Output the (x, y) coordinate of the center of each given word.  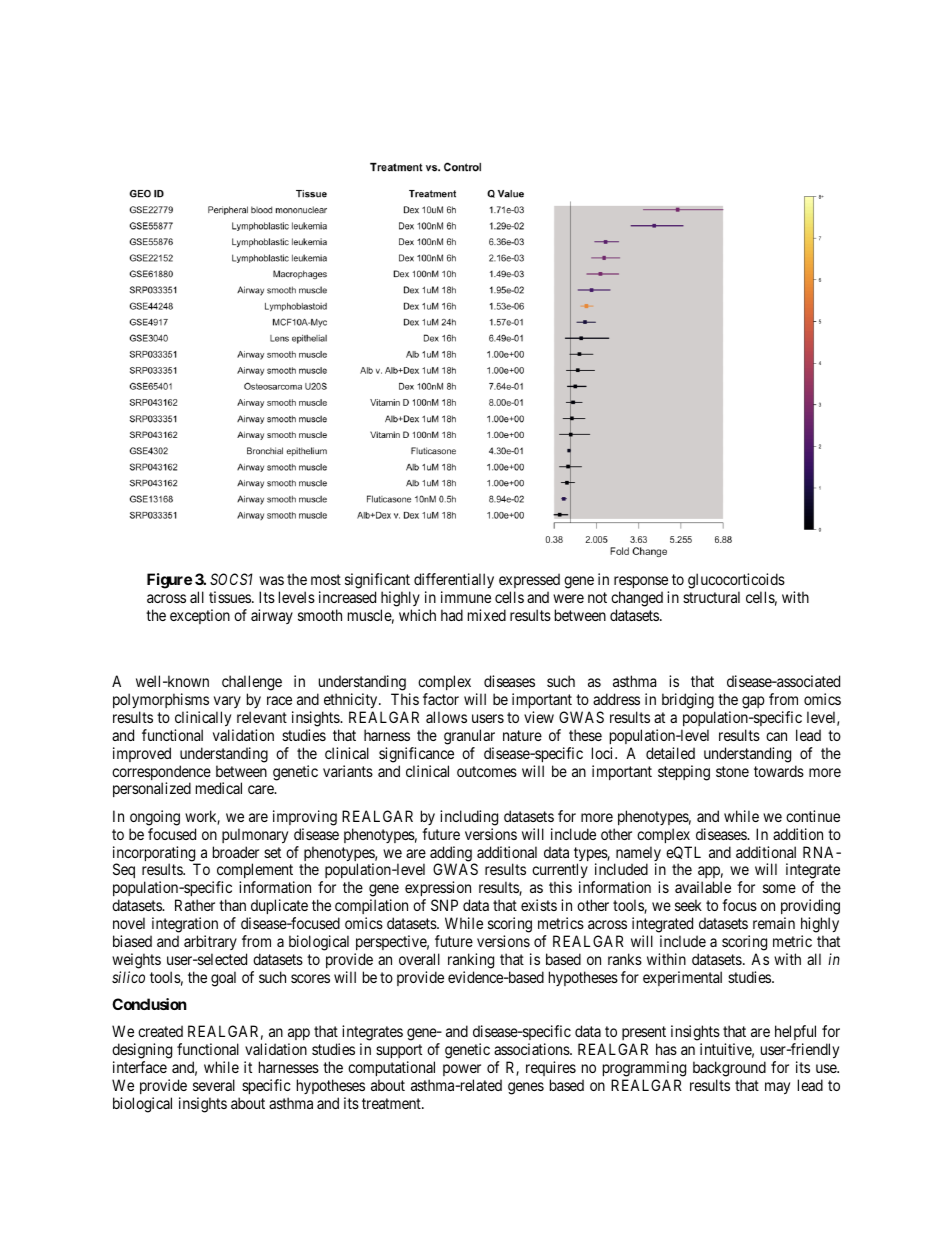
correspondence (161, 774)
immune (466, 597)
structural (711, 597)
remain (774, 923)
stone (732, 771)
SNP (444, 905)
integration (184, 926)
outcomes (487, 771)
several (214, 1085)
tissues (230, 597)
